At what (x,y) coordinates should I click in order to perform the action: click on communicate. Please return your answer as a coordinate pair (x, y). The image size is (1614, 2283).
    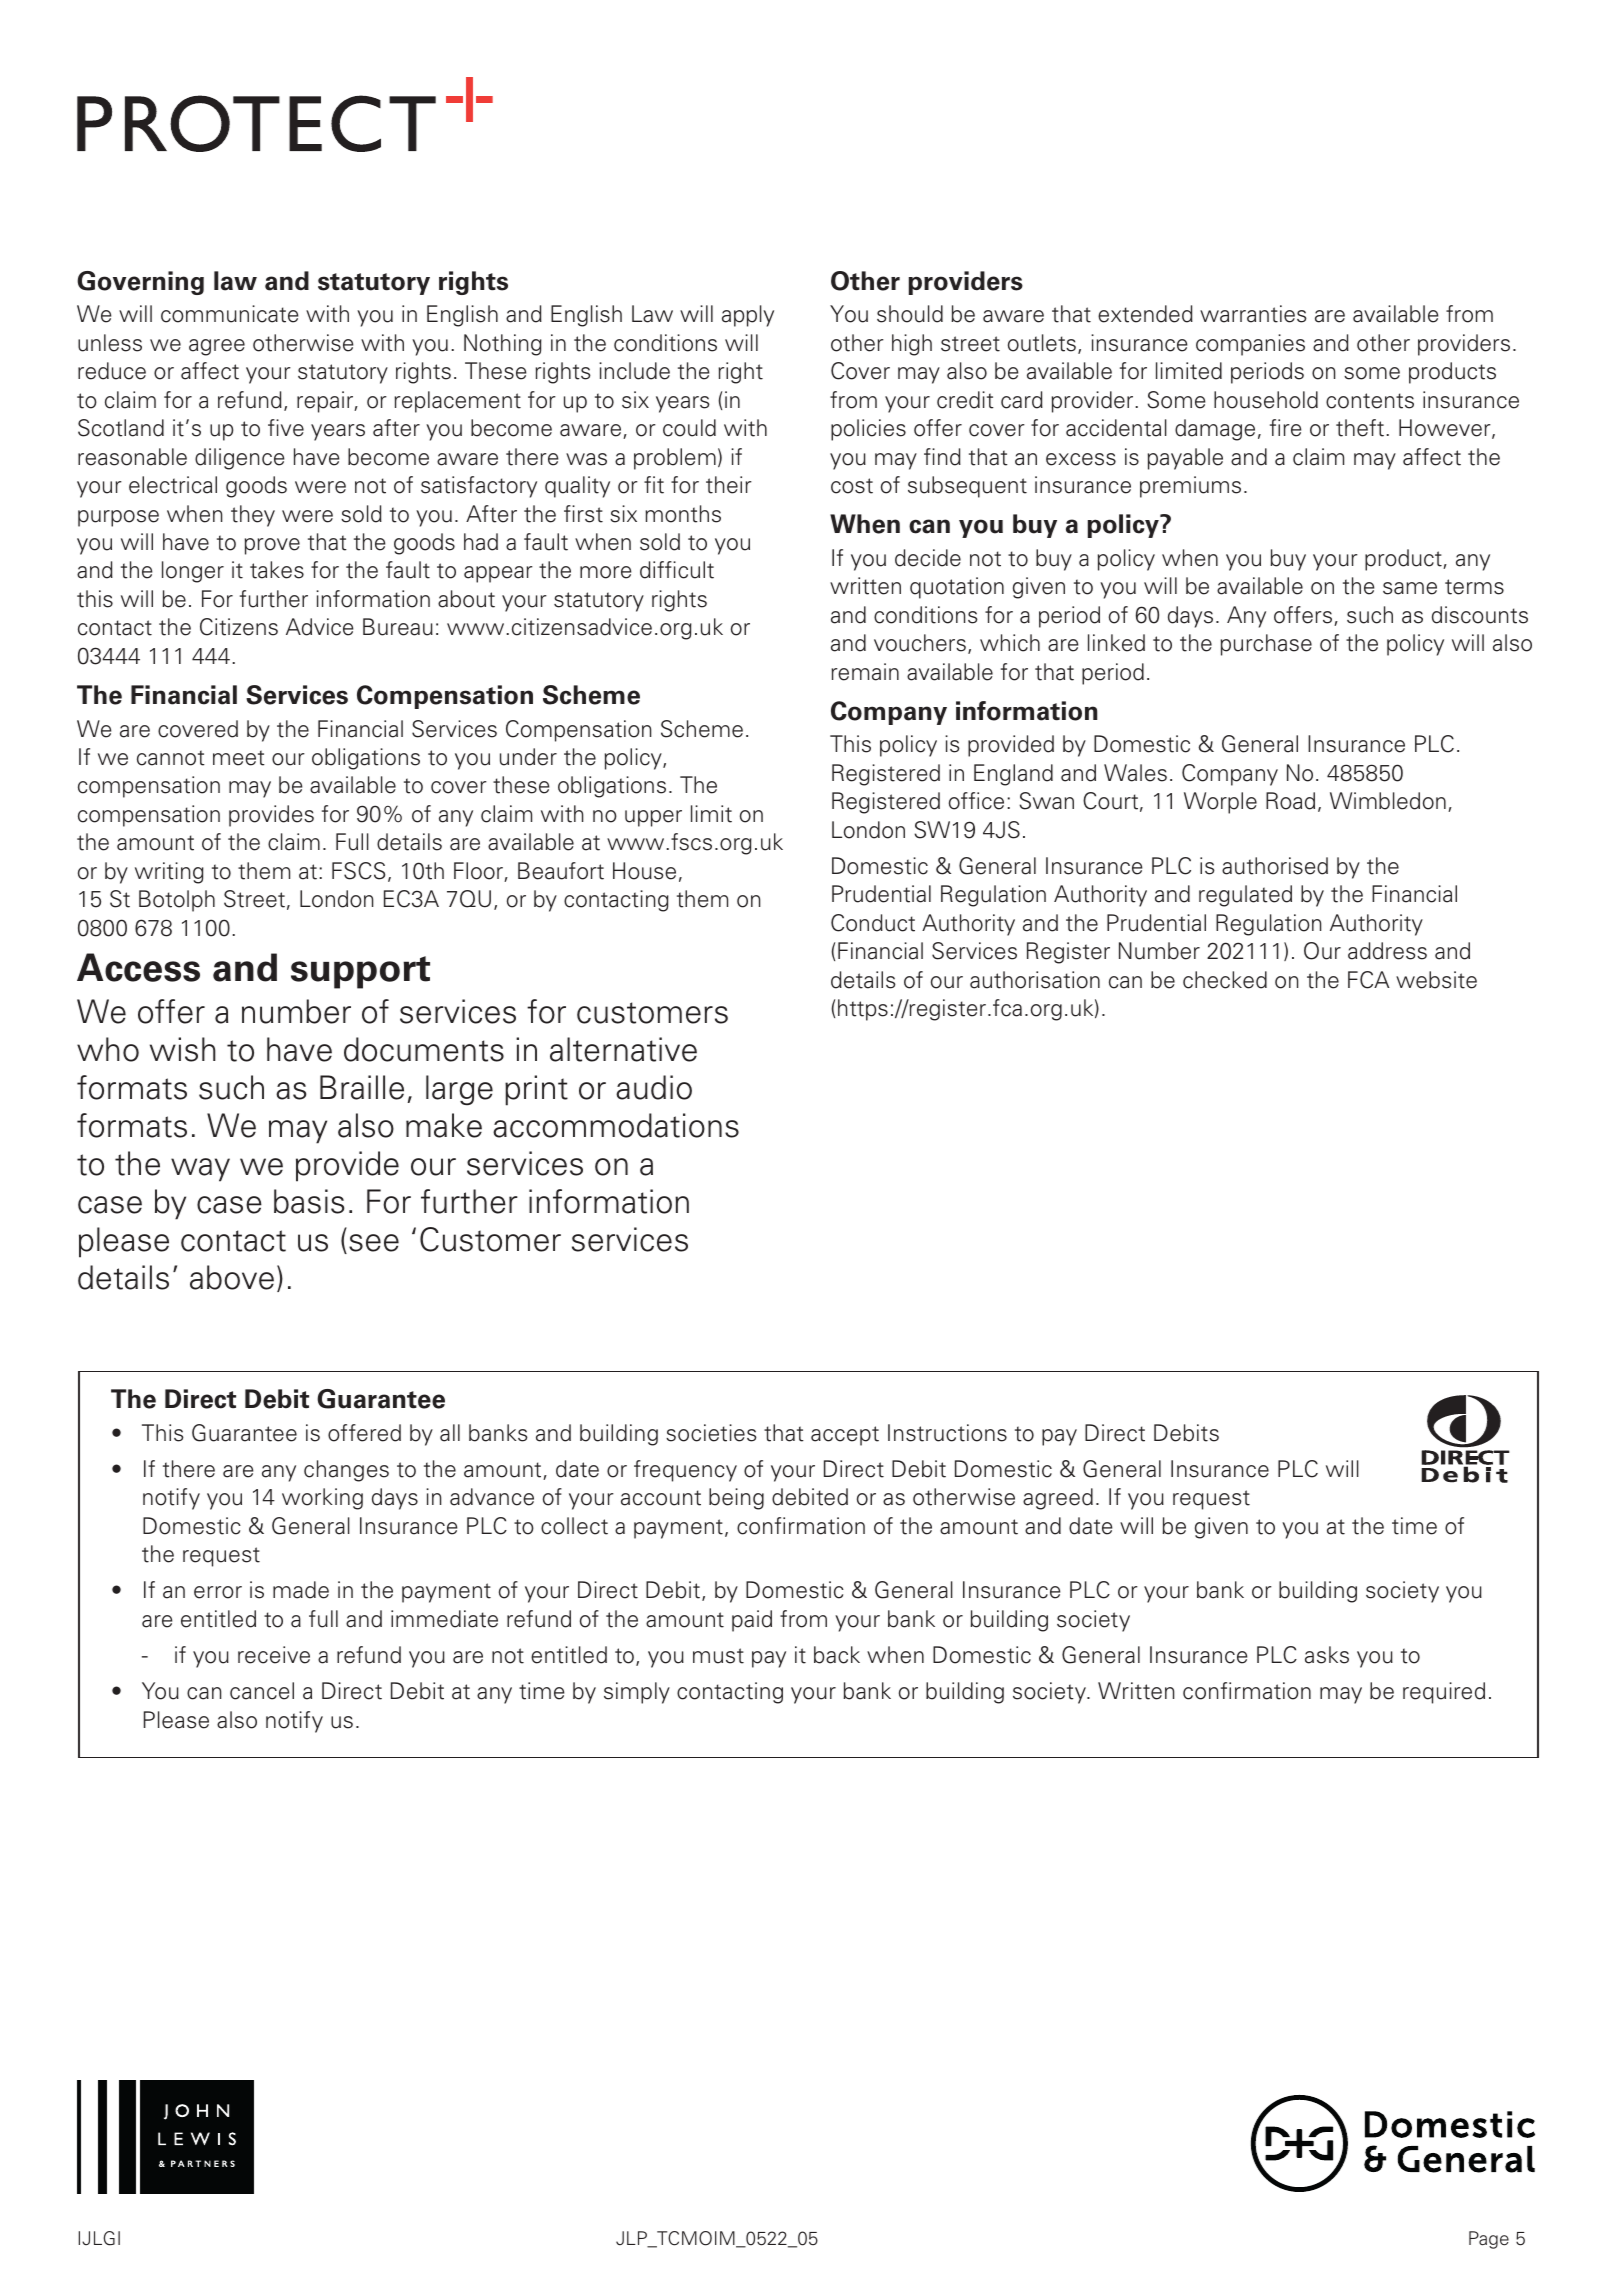
    Looking at the image, I should click on (229, 314).
